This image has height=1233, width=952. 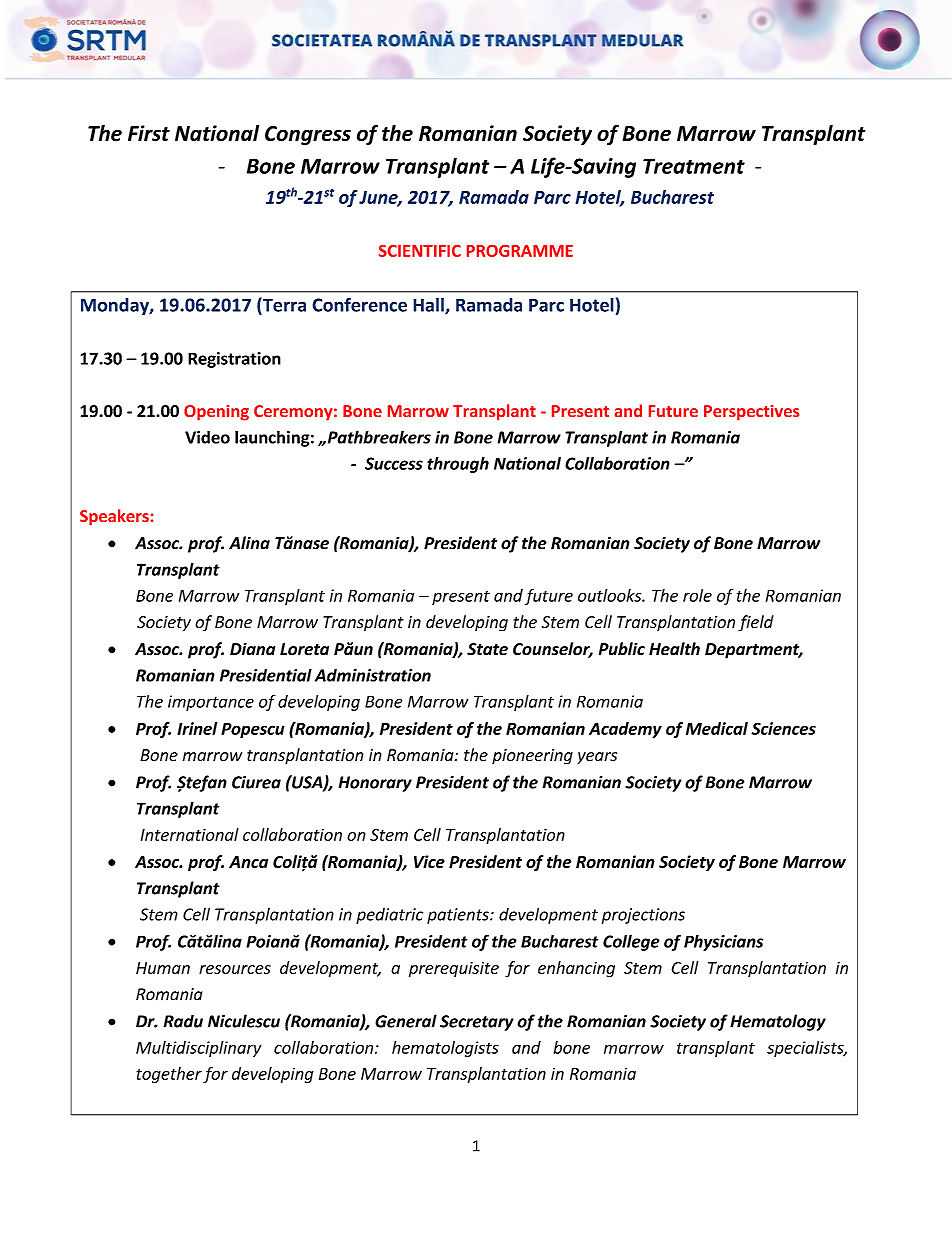 What do you see at coordinates (149, 133) in the image?
I see `First` at bounding box center [149, 133].
